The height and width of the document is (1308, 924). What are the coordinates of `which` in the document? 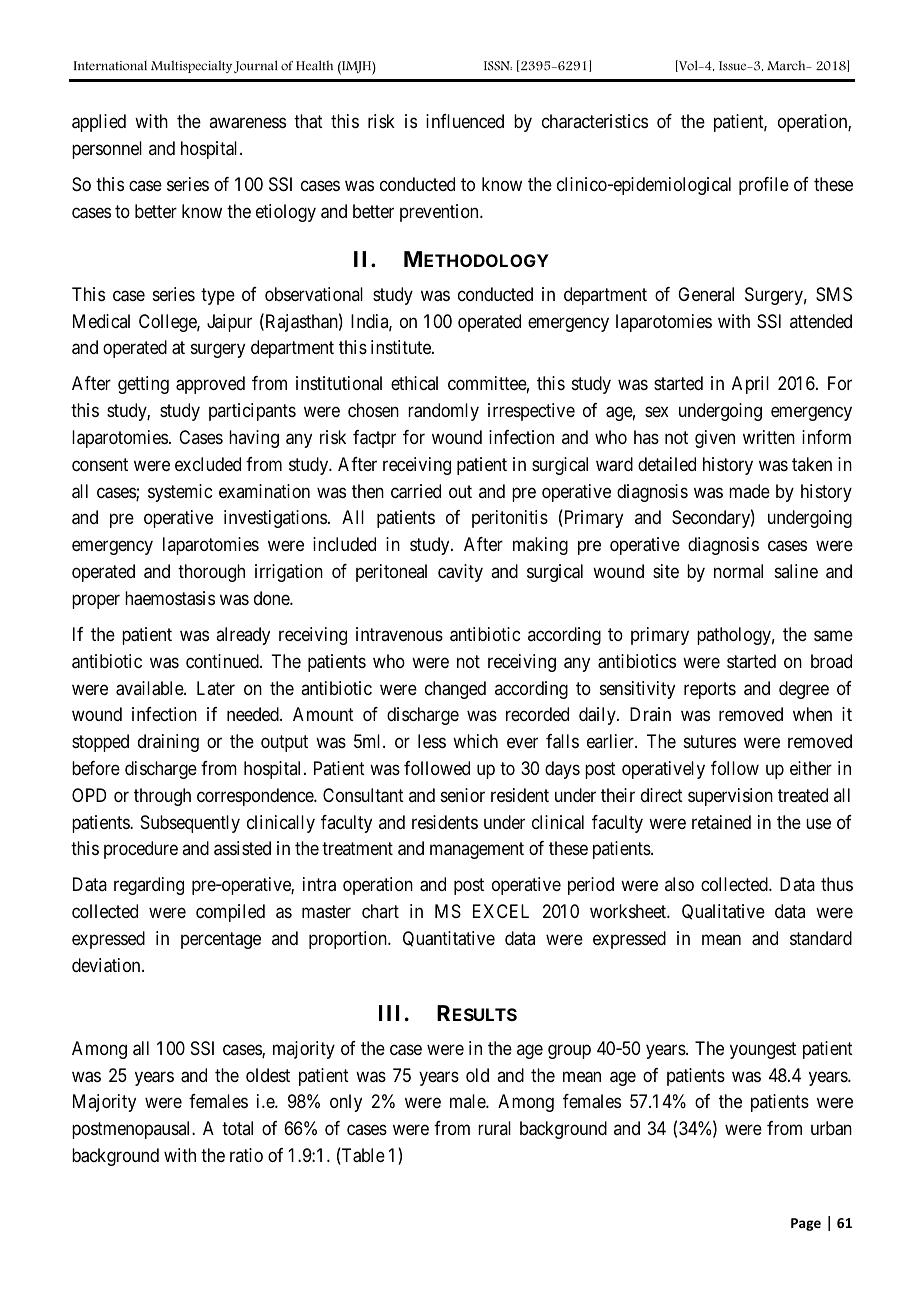 It's located at (475, 741).
